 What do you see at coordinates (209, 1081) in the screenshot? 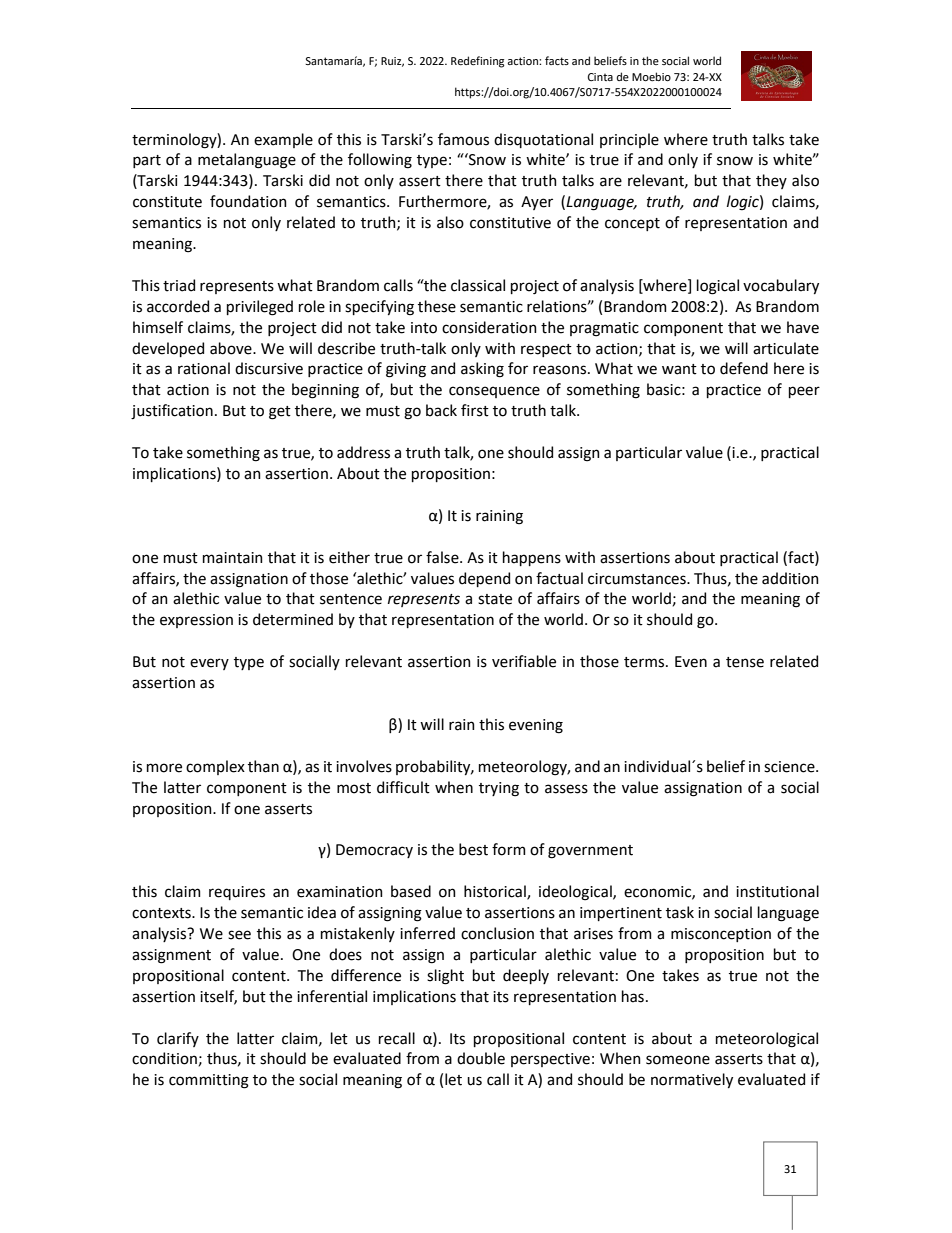
I see `committing` at bounding box center [209, 1081].
